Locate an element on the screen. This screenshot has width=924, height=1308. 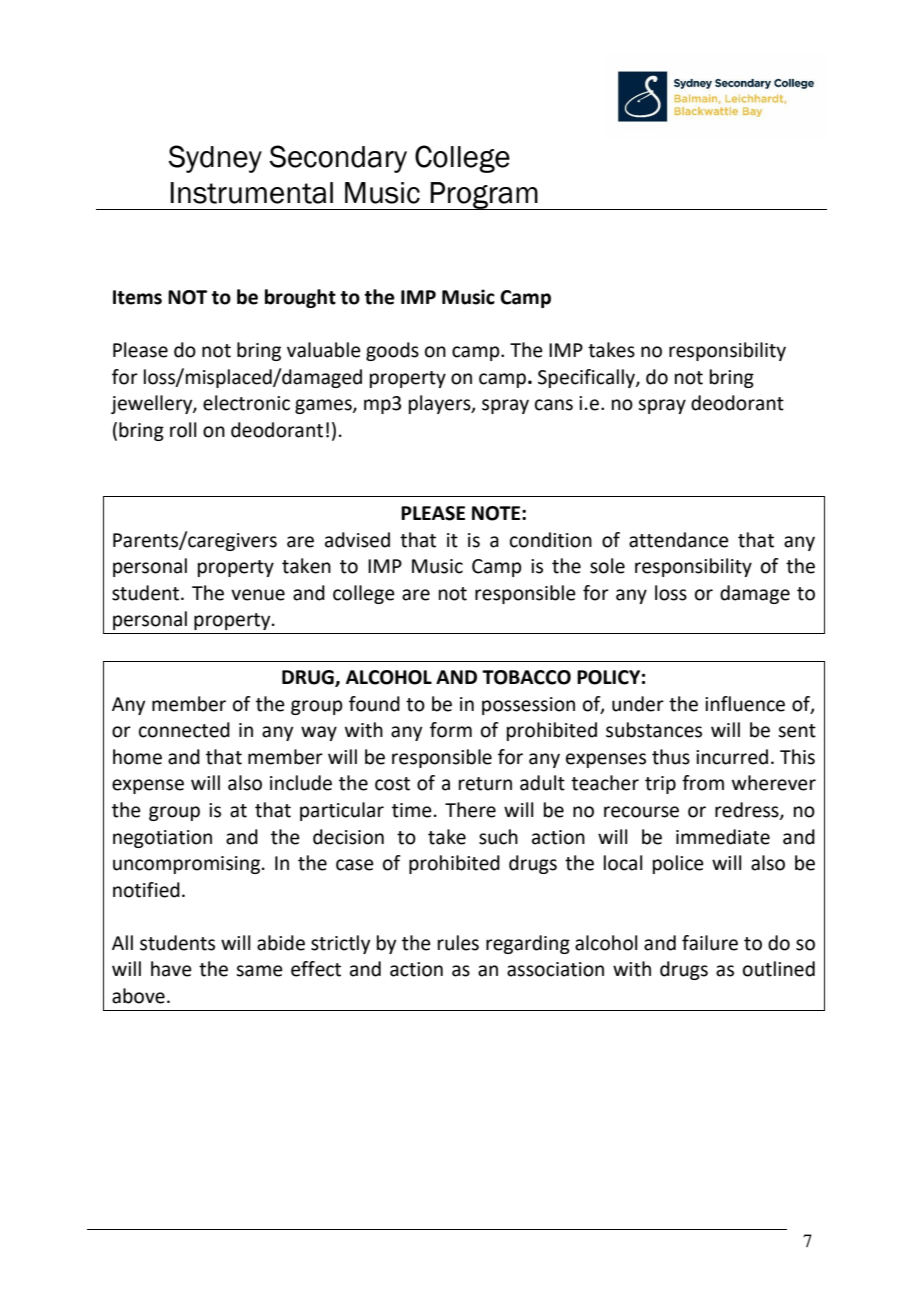
electronic is located at coordinates (246, 403).
